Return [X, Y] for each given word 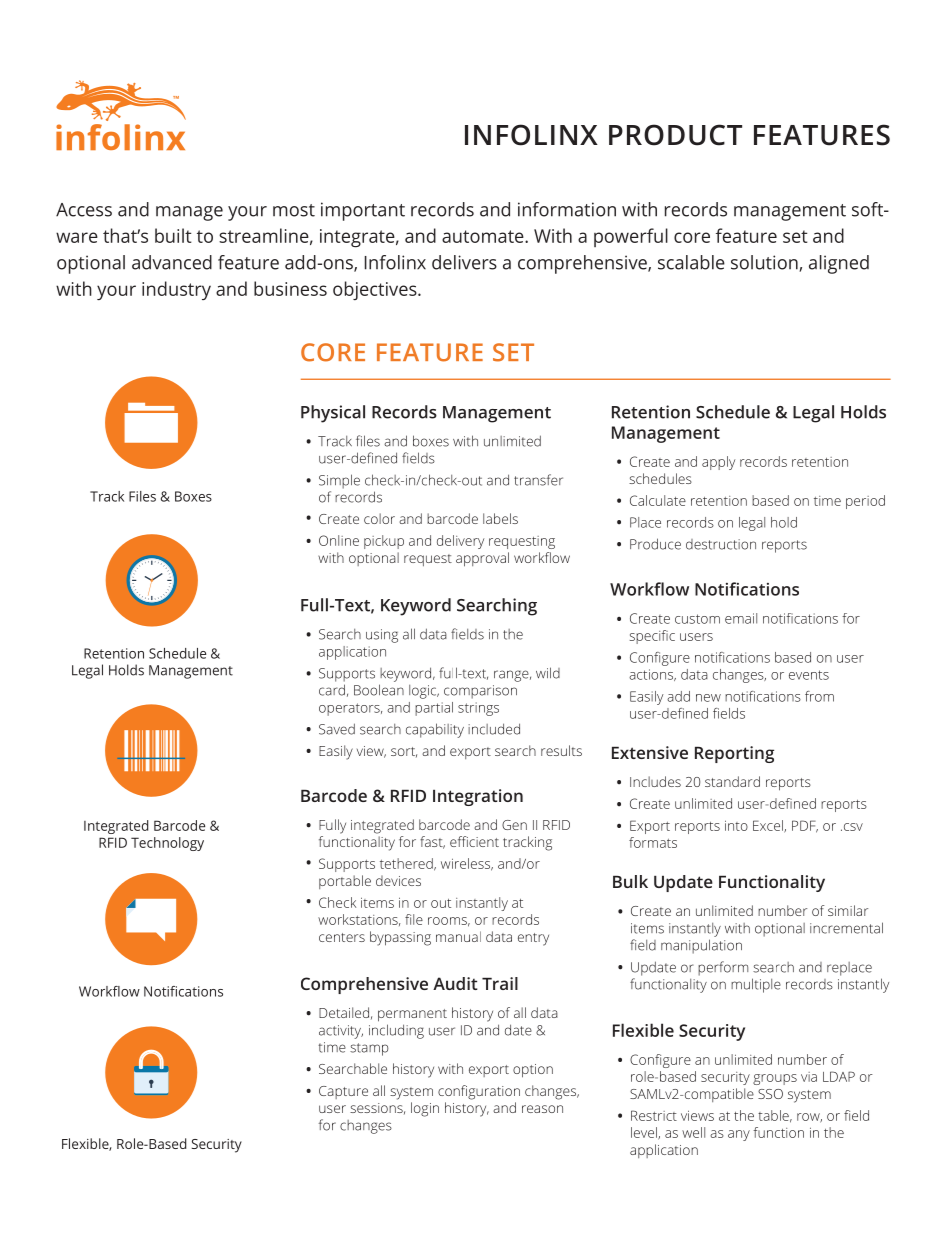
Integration [478, 797]
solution [765, 263]
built [173, 235]
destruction [721, 544]
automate [484, 236]
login [425, 1109]
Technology [167, 844]
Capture [343, 1092]
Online [339, 540]
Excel [769, 826]
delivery [460, 542]
